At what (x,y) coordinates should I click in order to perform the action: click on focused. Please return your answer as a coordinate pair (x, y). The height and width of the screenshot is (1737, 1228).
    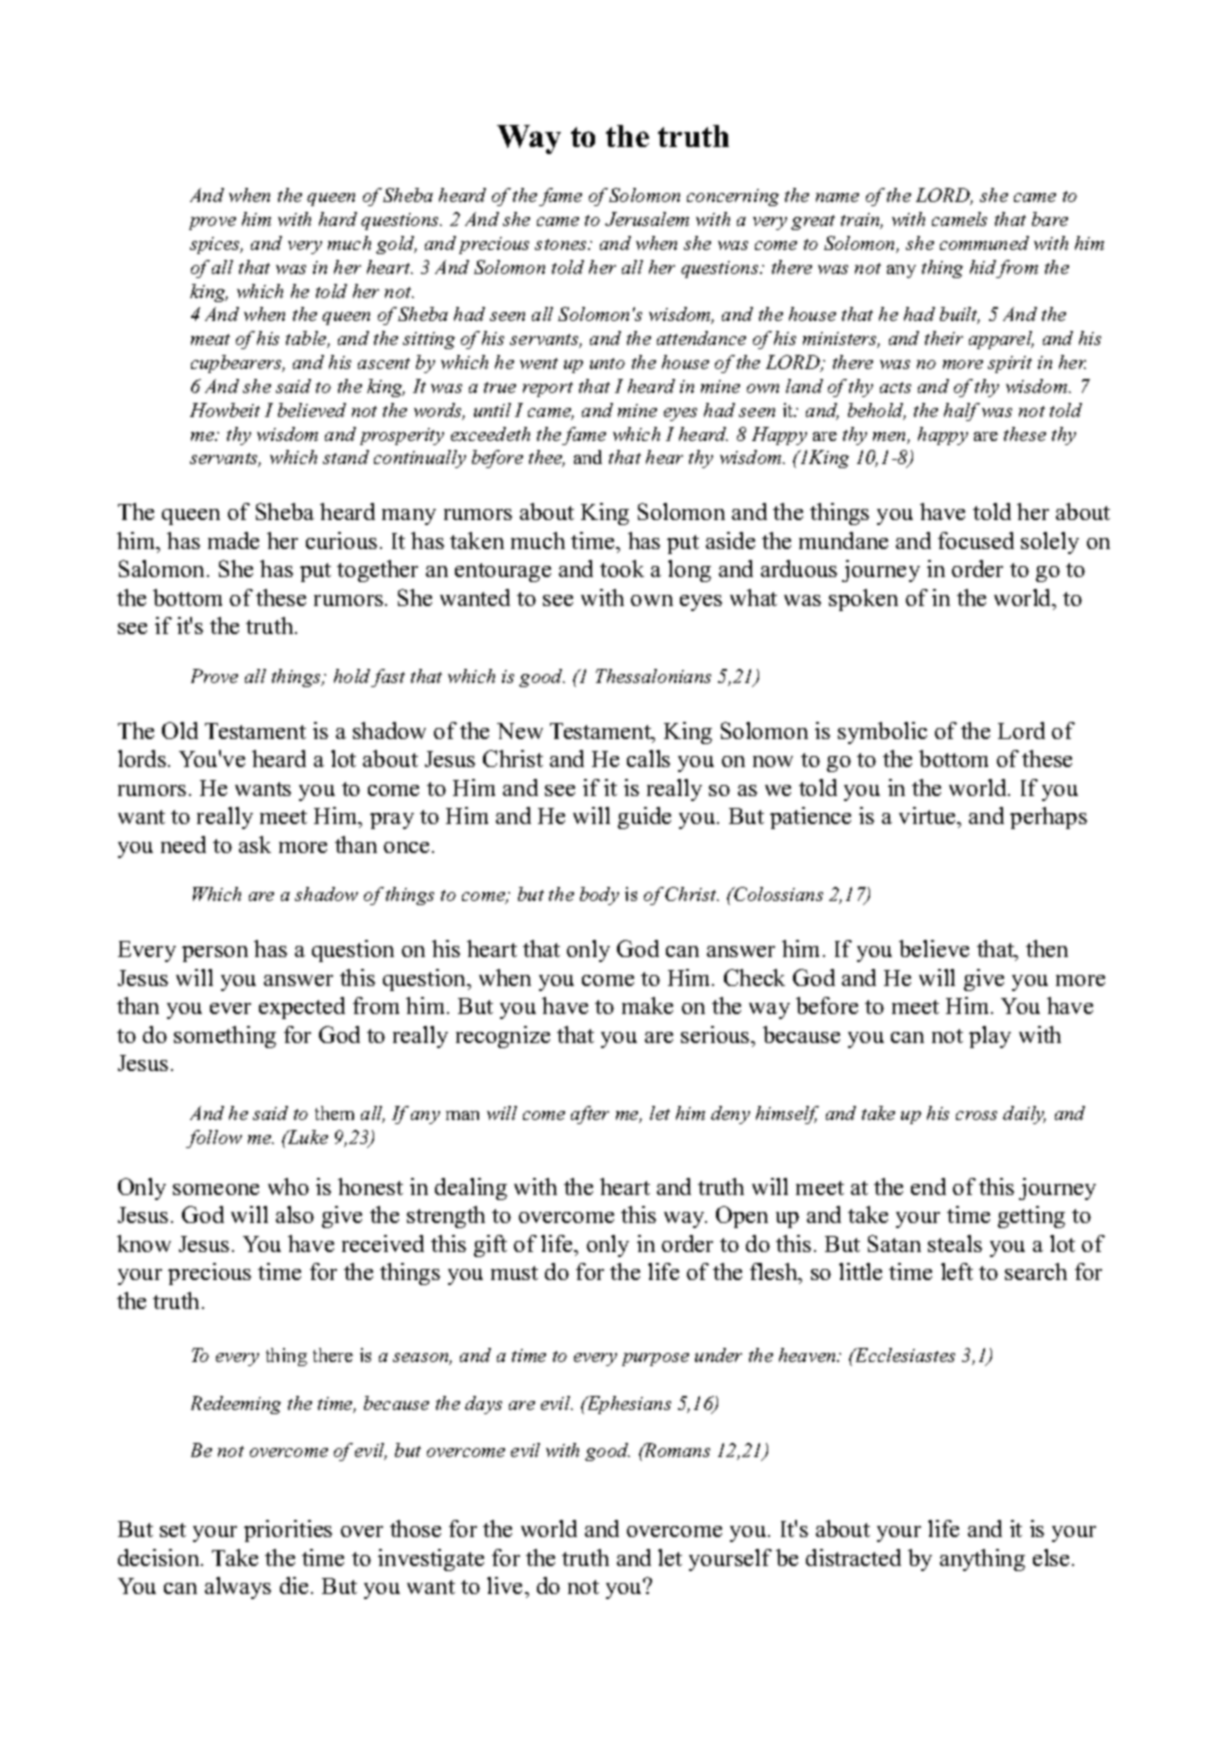
    Looking at the image, I should click on (976, 540).
